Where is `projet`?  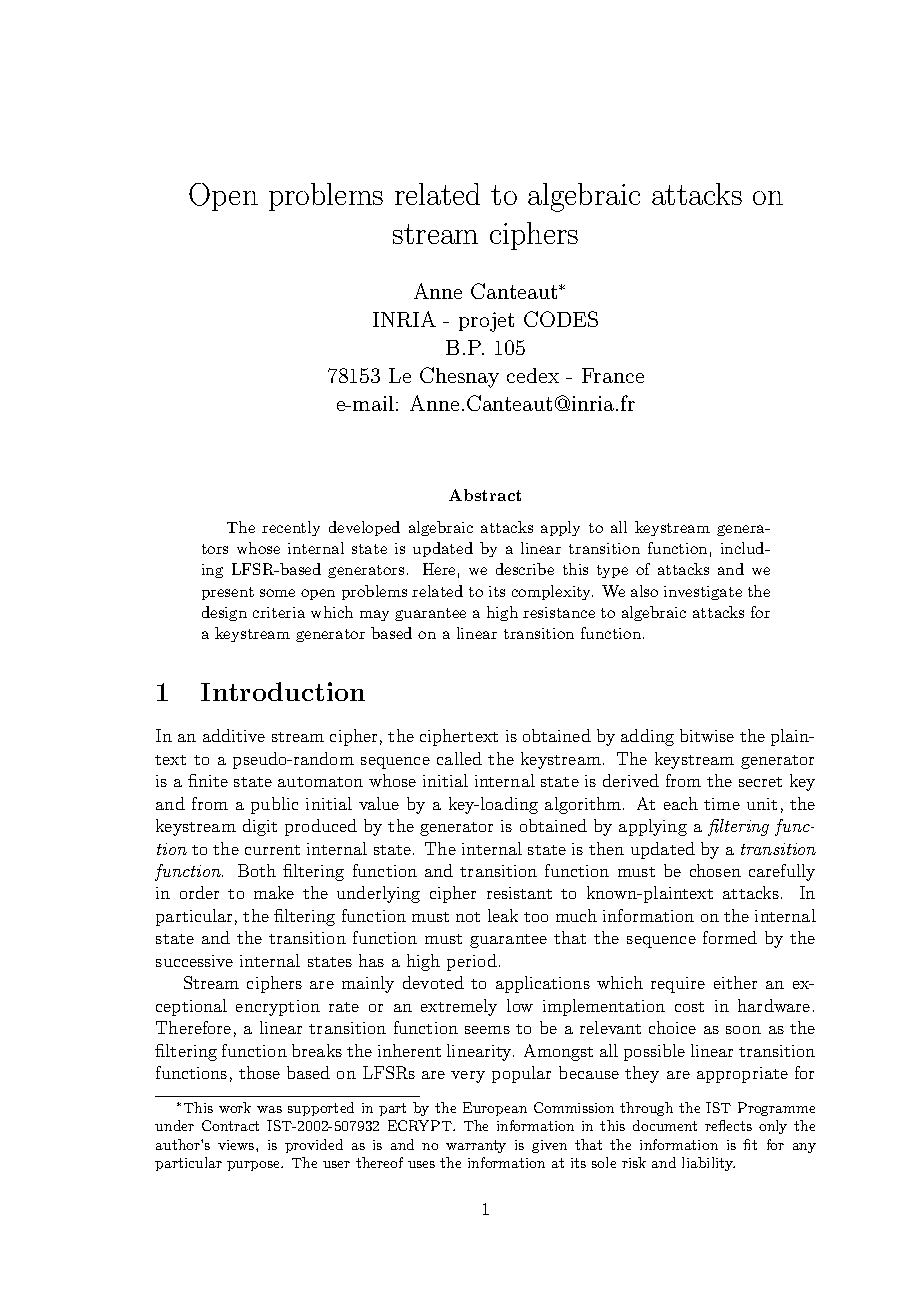
projet is located at coordinates (486, 322).
